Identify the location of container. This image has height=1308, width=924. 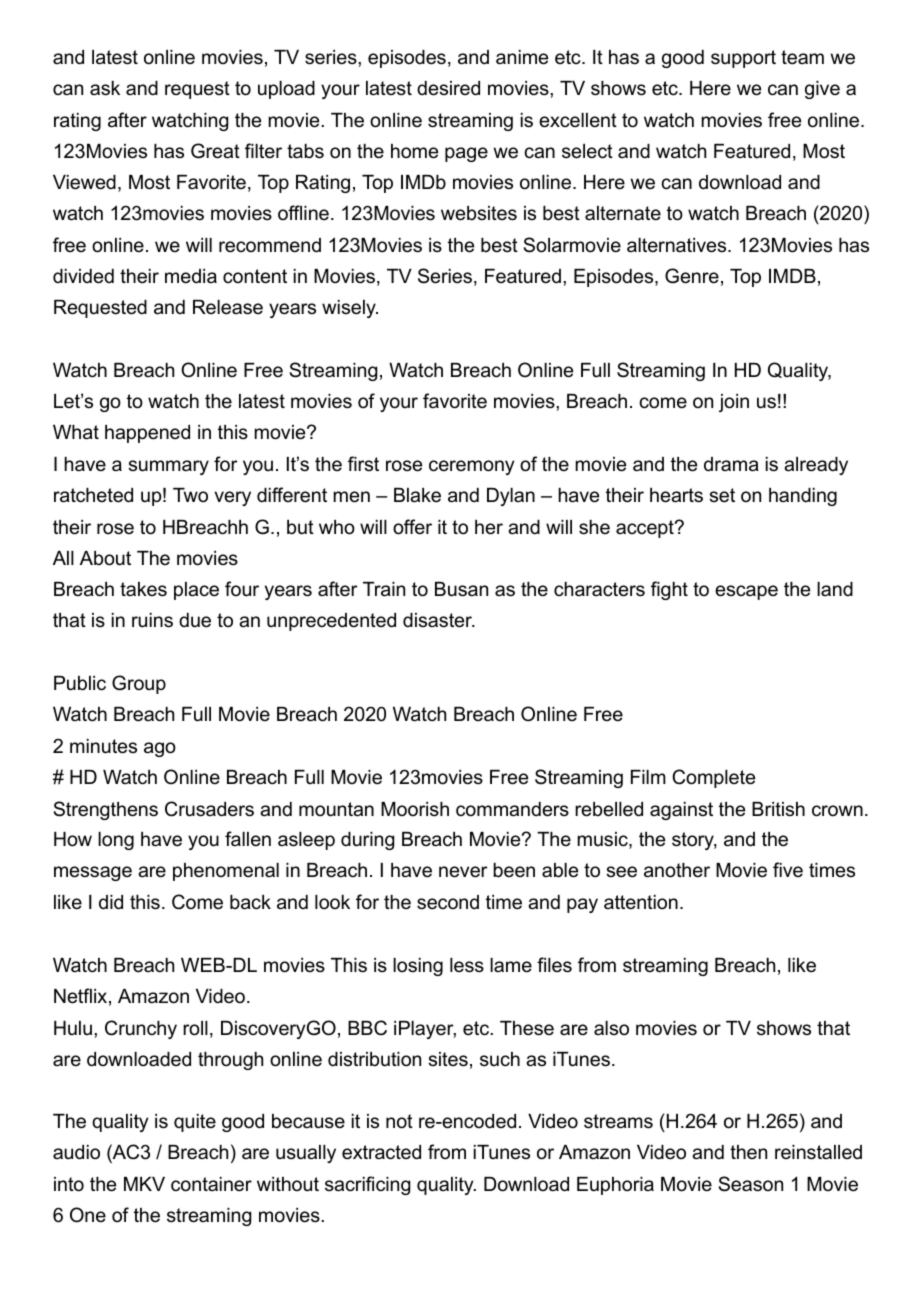
(211, 1184).
